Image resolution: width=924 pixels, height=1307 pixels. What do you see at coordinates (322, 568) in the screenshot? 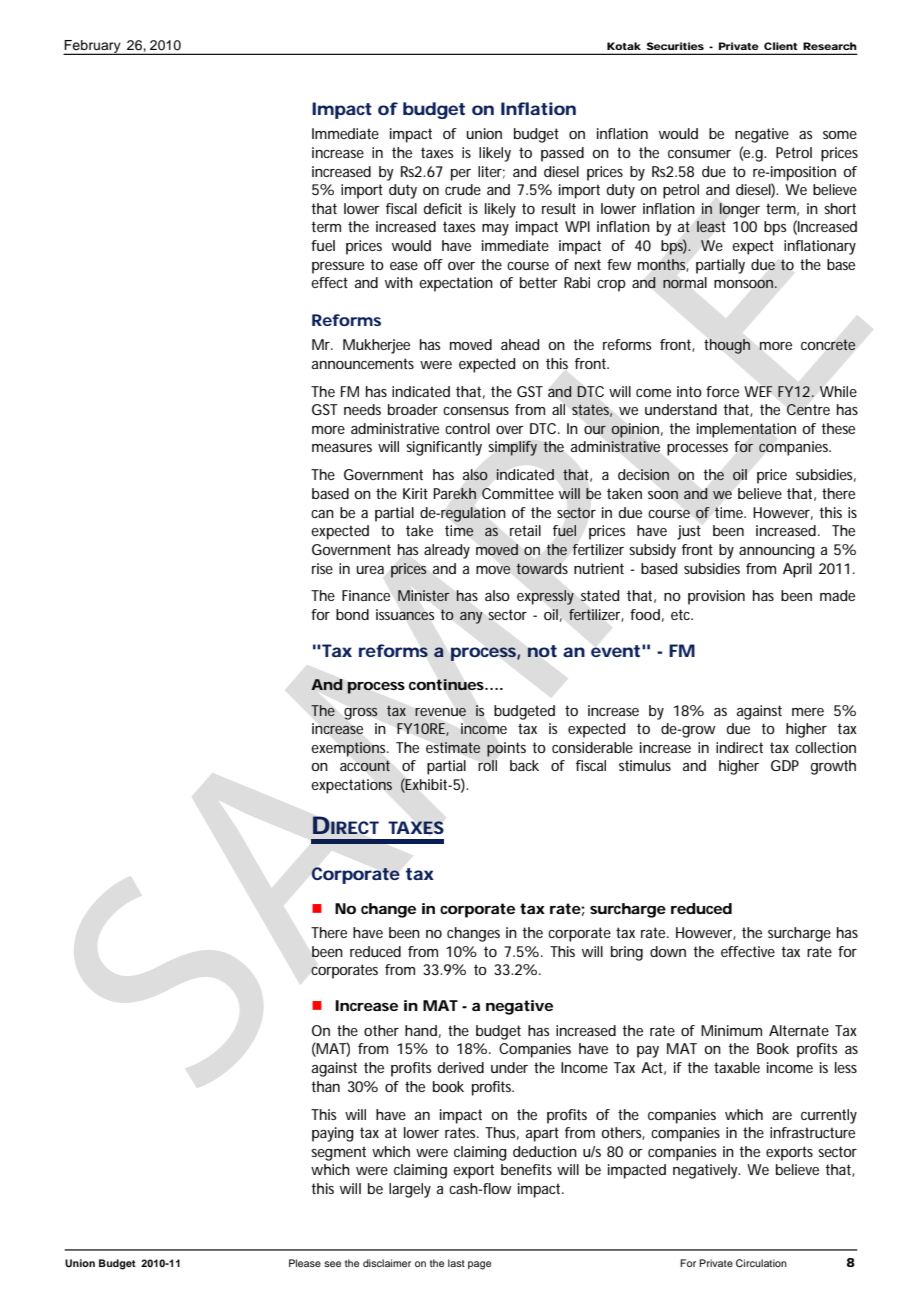
I see `rise` at bounding box center [322, 568].
